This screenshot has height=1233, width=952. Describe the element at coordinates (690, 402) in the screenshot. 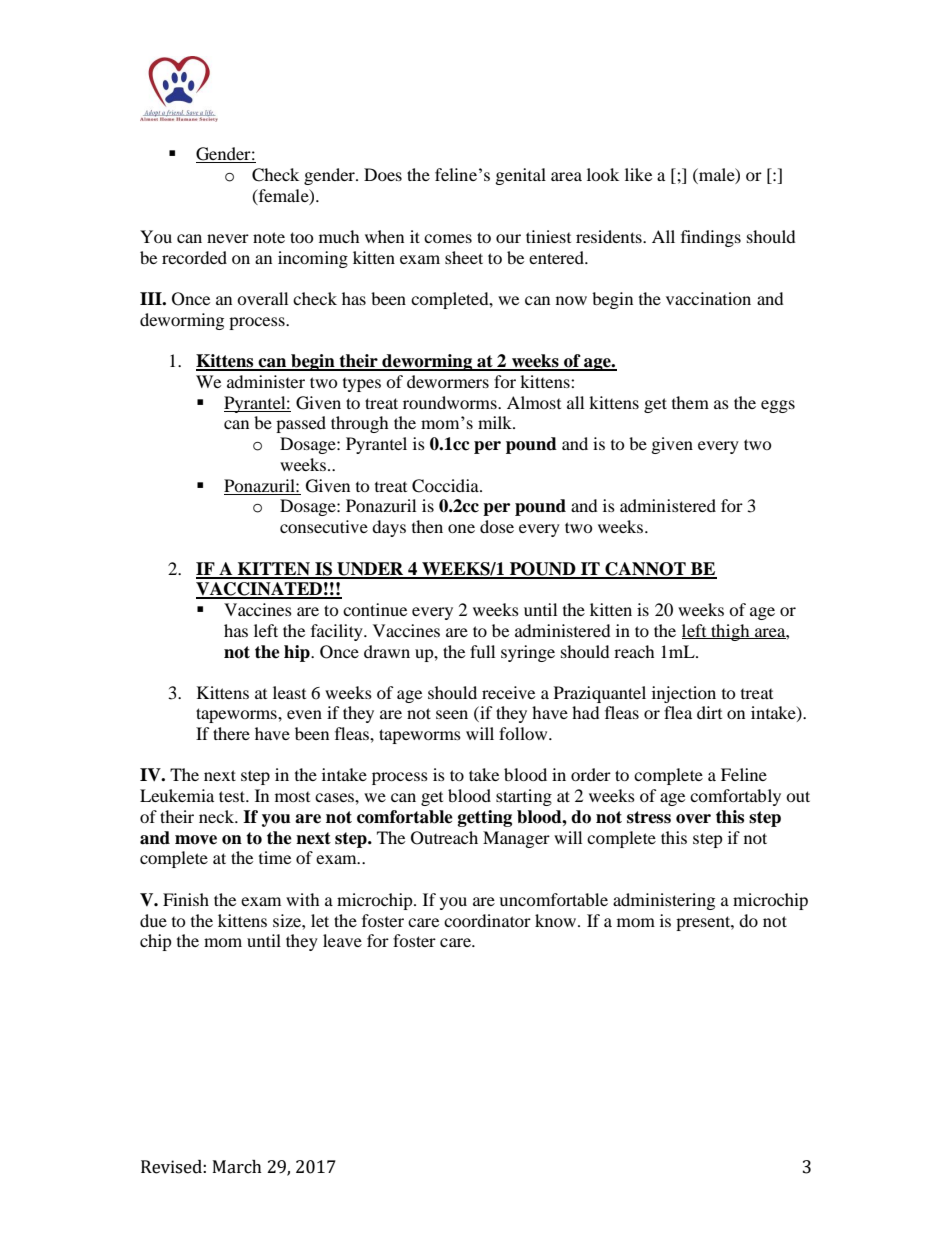

I see `them` at that location.
